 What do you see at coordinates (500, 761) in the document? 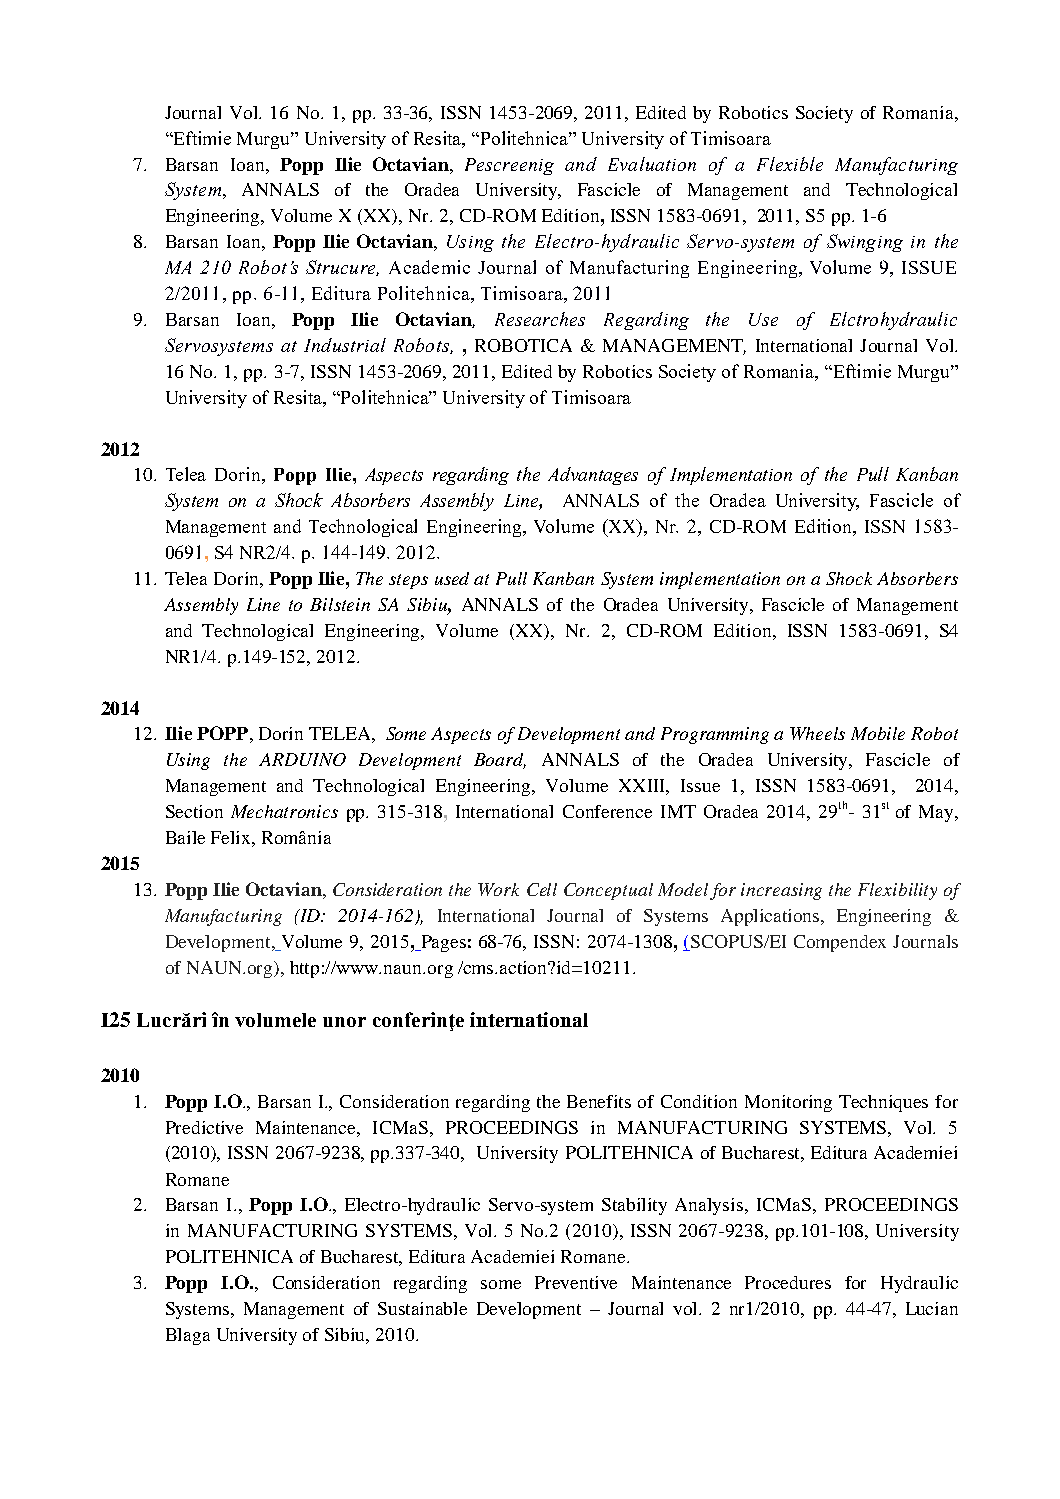
I see `Board` at bounding box center [500, 761].
